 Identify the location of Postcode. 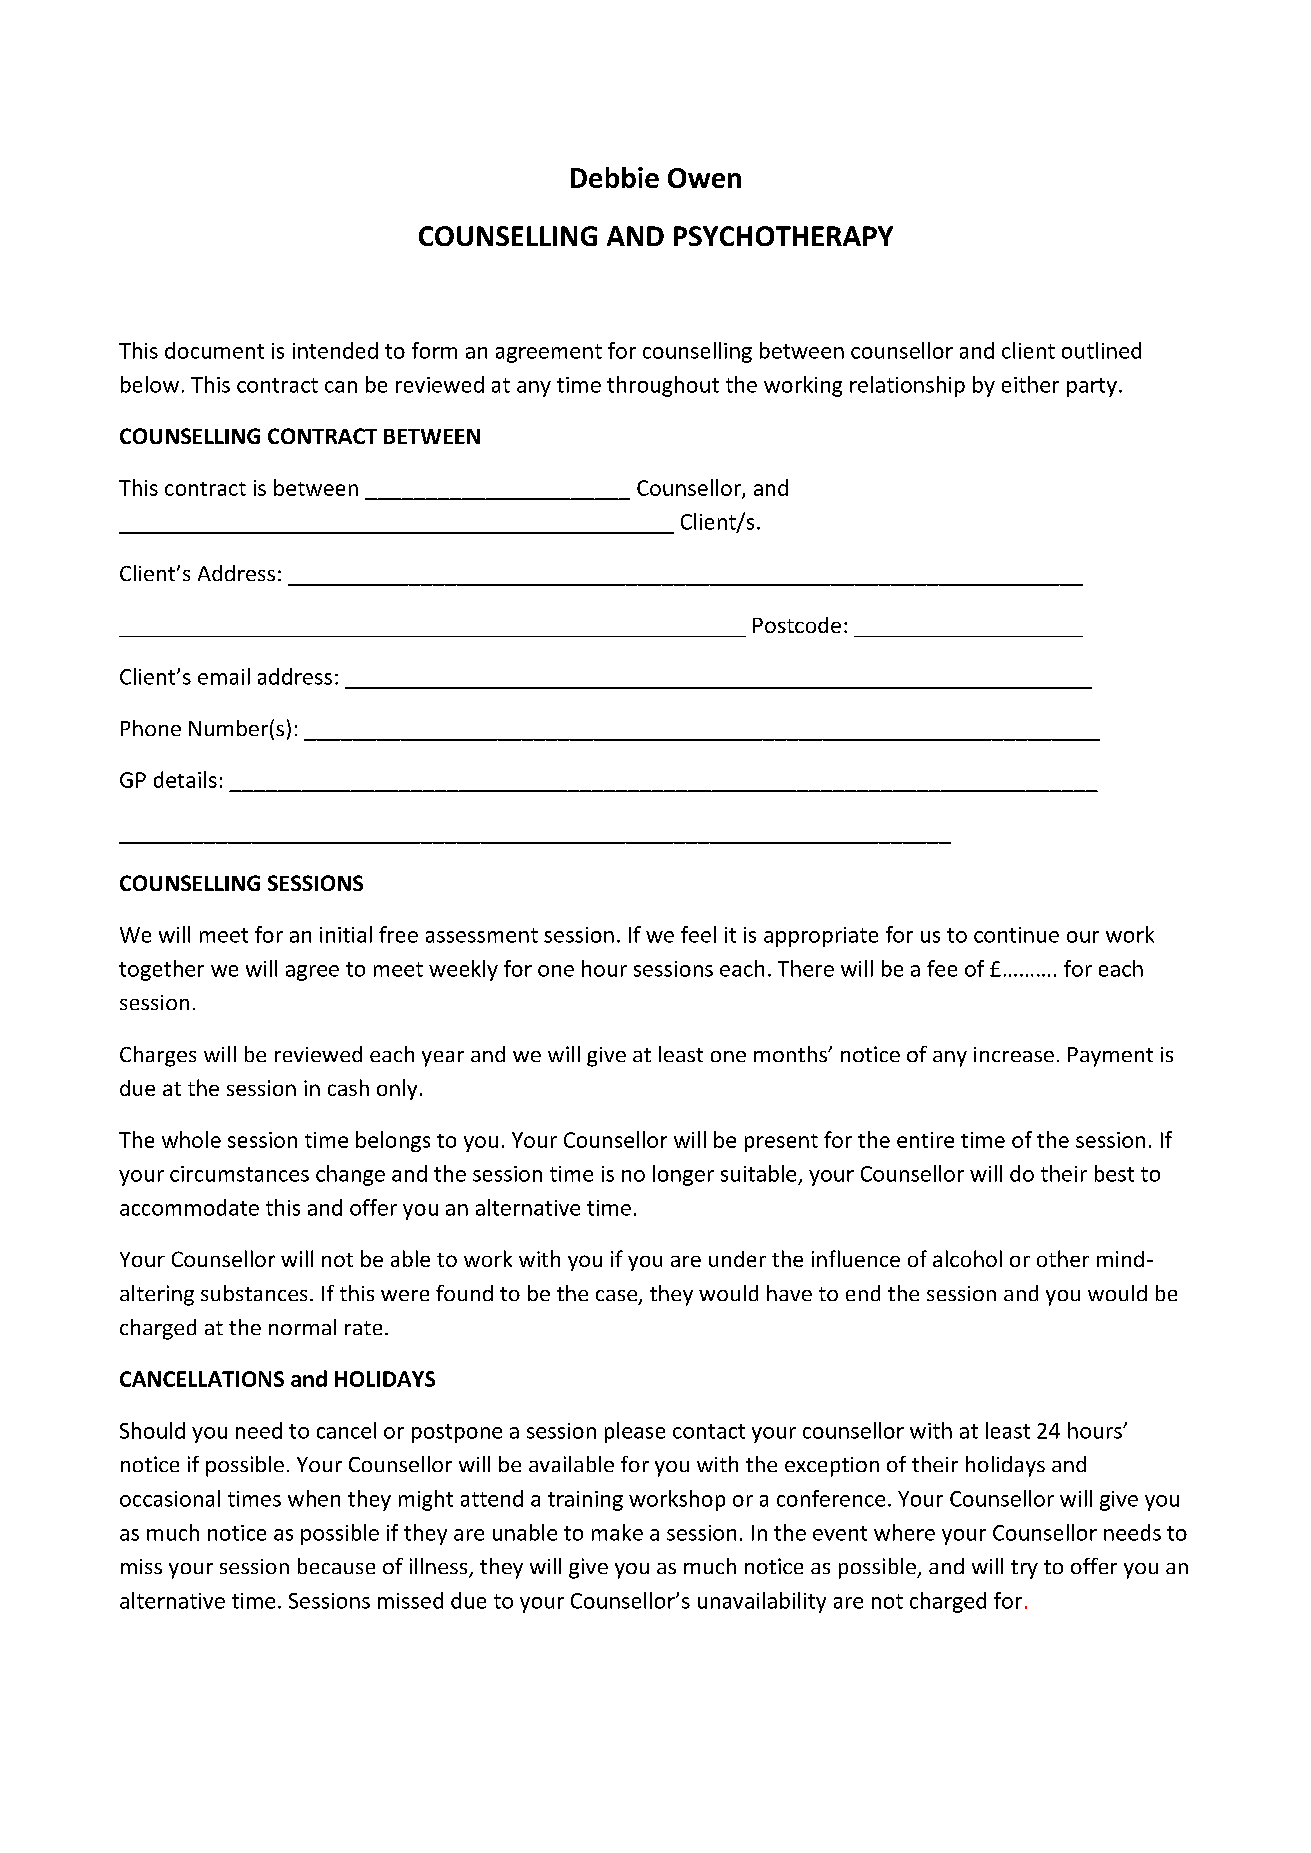
(797, 625).
